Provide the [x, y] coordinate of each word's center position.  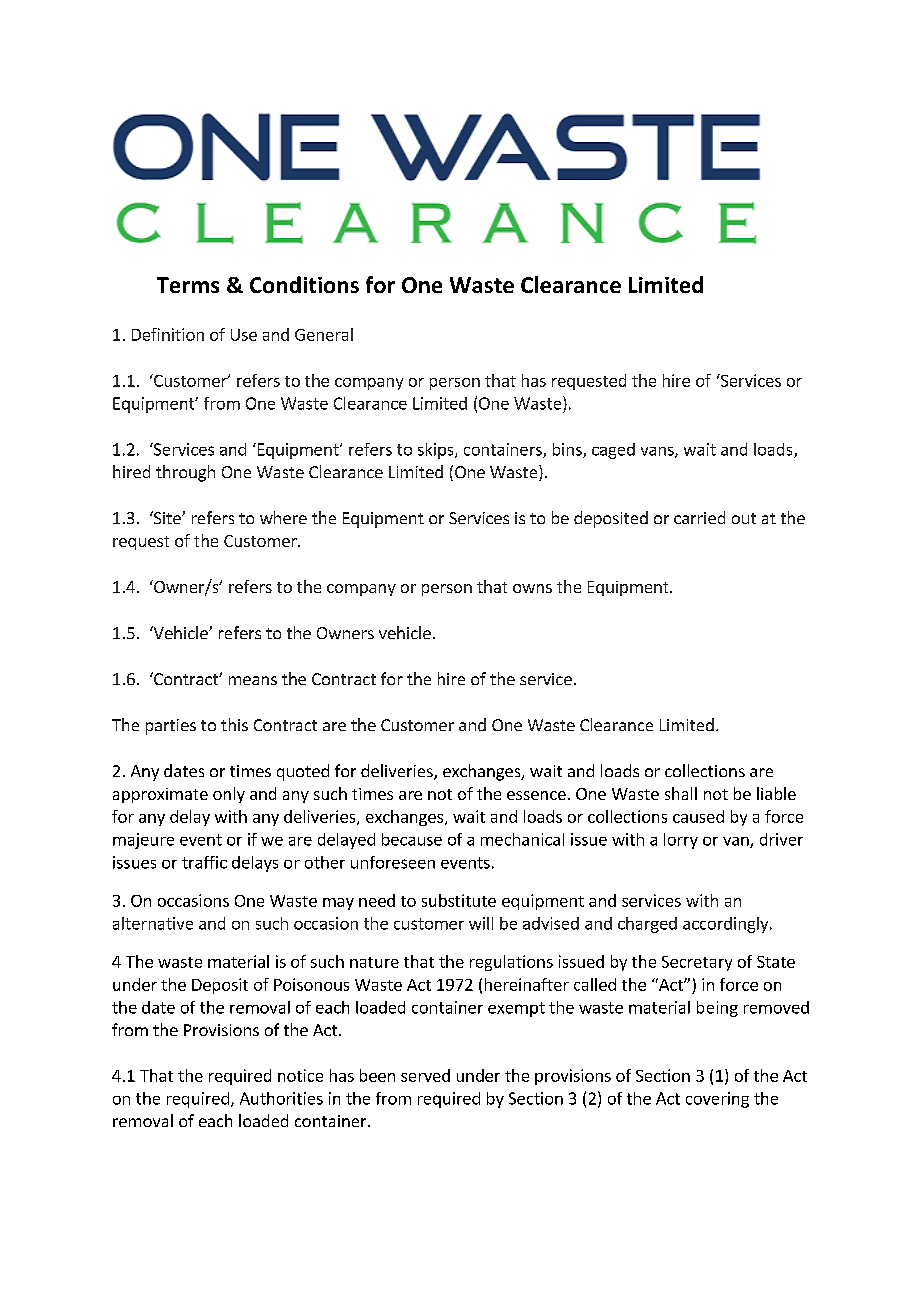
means [253, 680]
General [324, 334]
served [425, 1075]
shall [681, 793]
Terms [188, 285]
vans [658, 452]
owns [532, 588]
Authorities [281, 1098]
